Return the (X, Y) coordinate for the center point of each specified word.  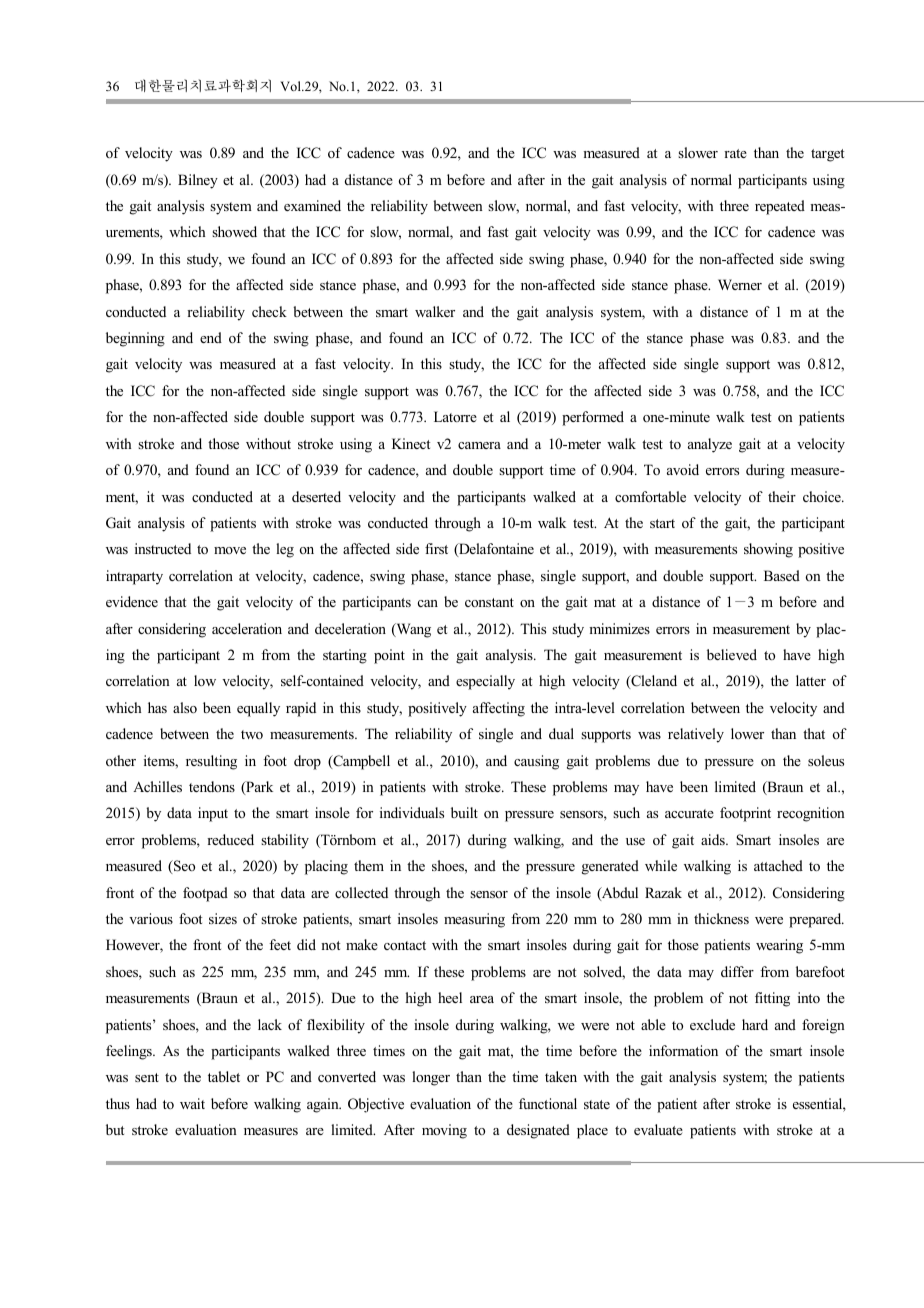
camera (479, 445)
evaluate (658, 1129)
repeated (780, 207)
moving (444, 1131)
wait (192, 1103)
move (230, 550)
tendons (212, 786)
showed (234, 231)
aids (714, 839)
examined (312, 205)
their (782, 496)
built (464, 812)
